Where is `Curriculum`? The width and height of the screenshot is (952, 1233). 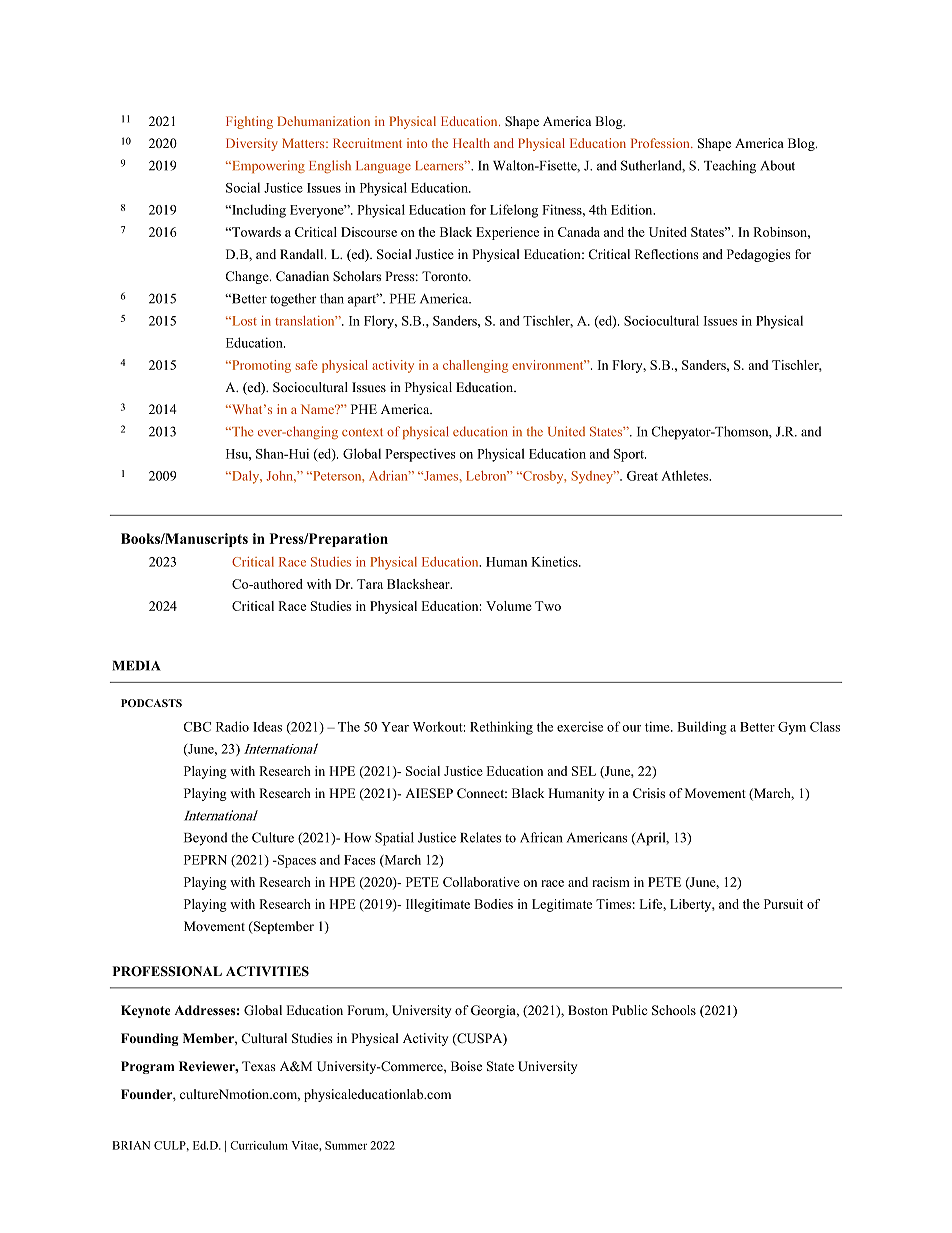 Curriculum is located at coordinates (259, 1145).
